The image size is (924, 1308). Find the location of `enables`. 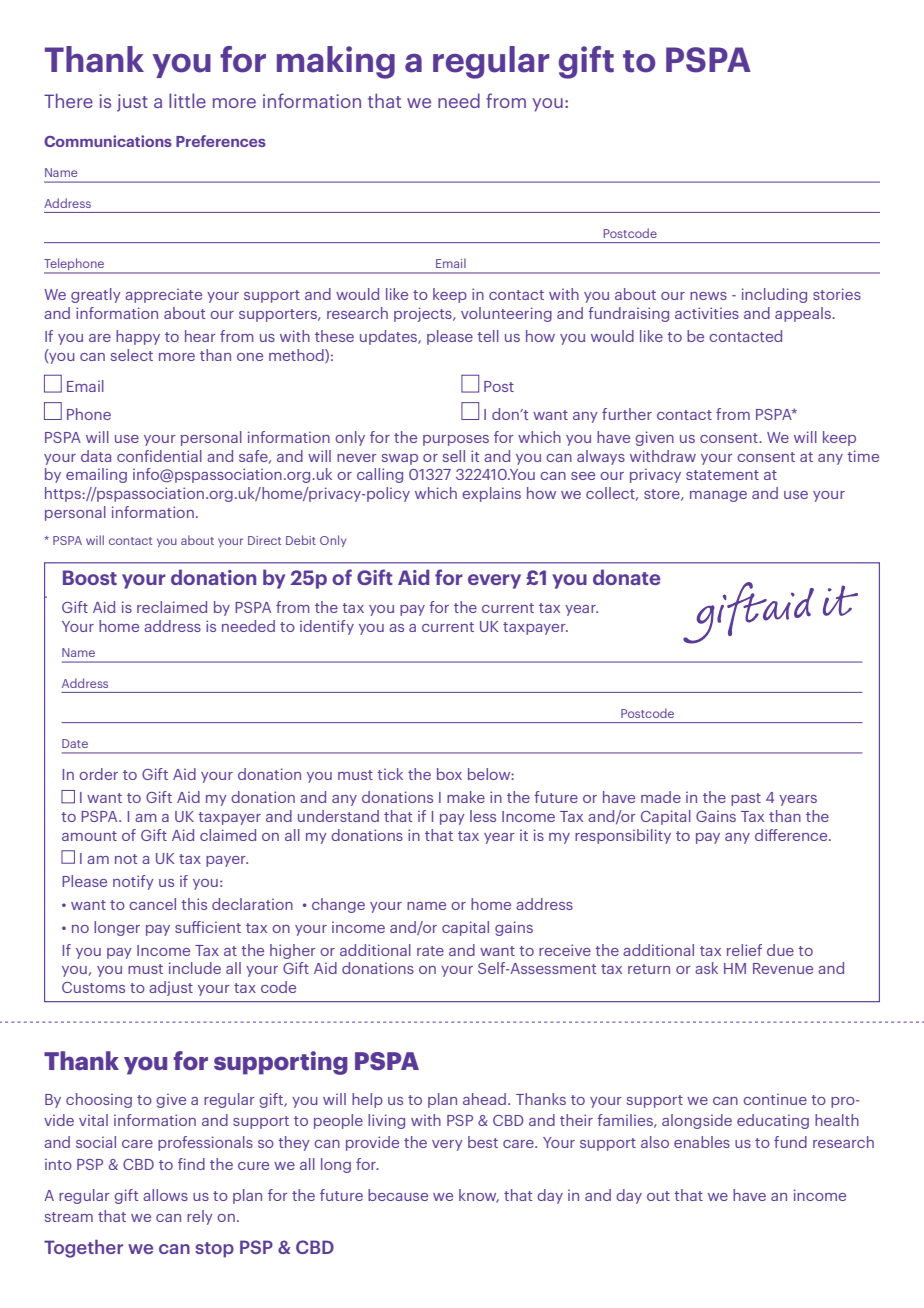

enables is located at coordinates (702, 1142).
